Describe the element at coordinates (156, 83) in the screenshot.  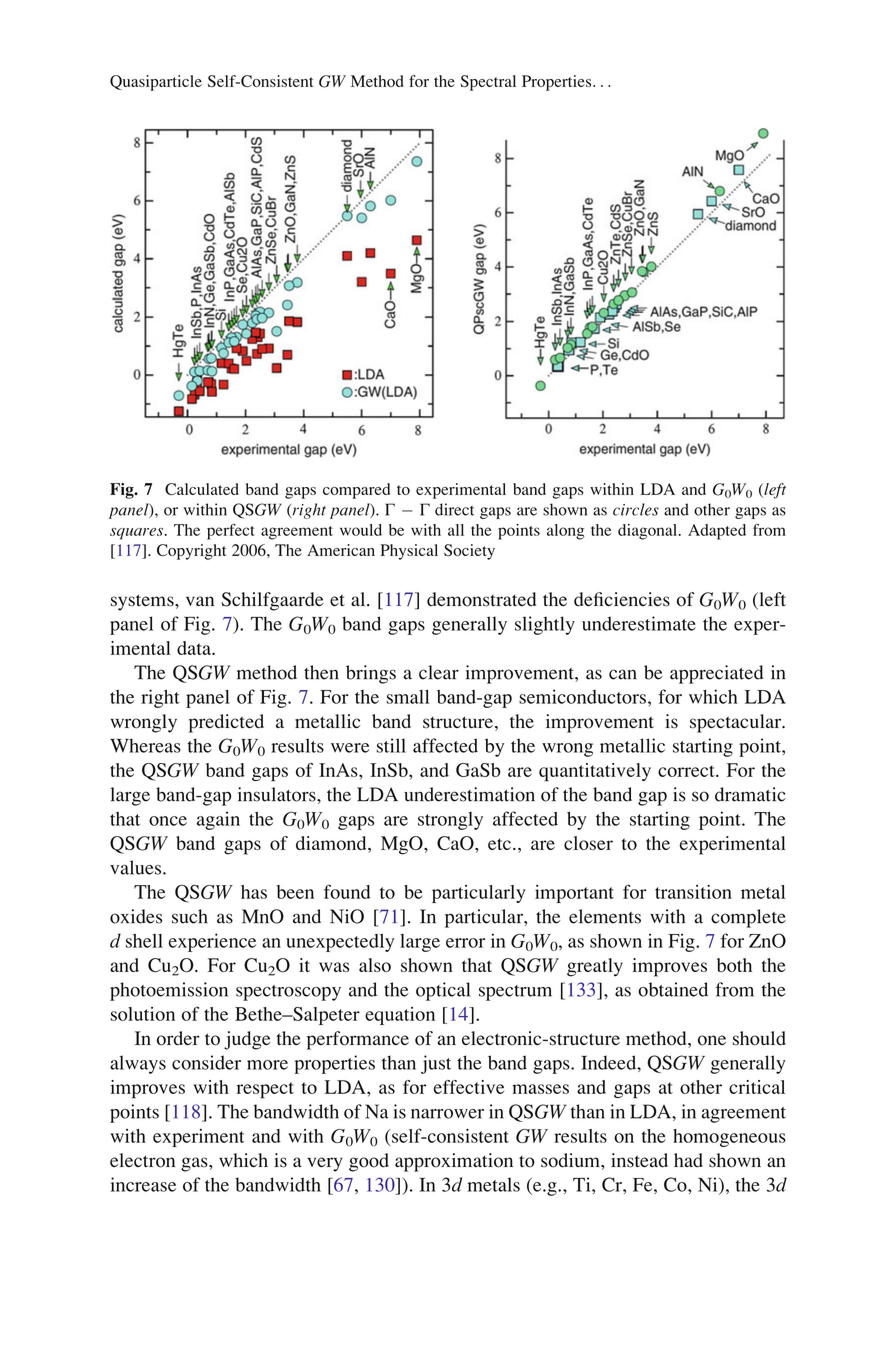
I see `Quasiparticle` at that location.
